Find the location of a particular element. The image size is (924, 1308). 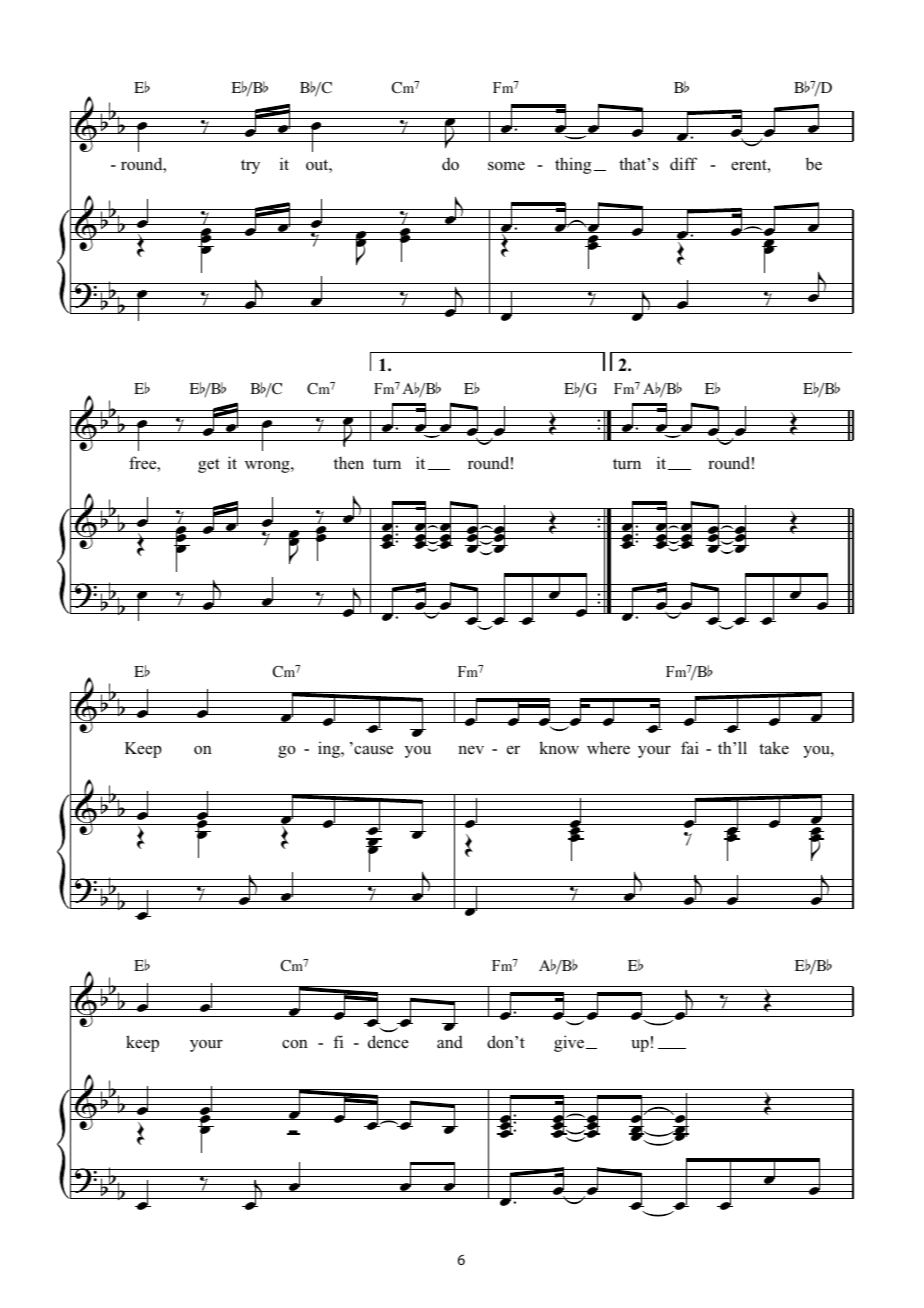

nev is located at coordinates (471, 750).
